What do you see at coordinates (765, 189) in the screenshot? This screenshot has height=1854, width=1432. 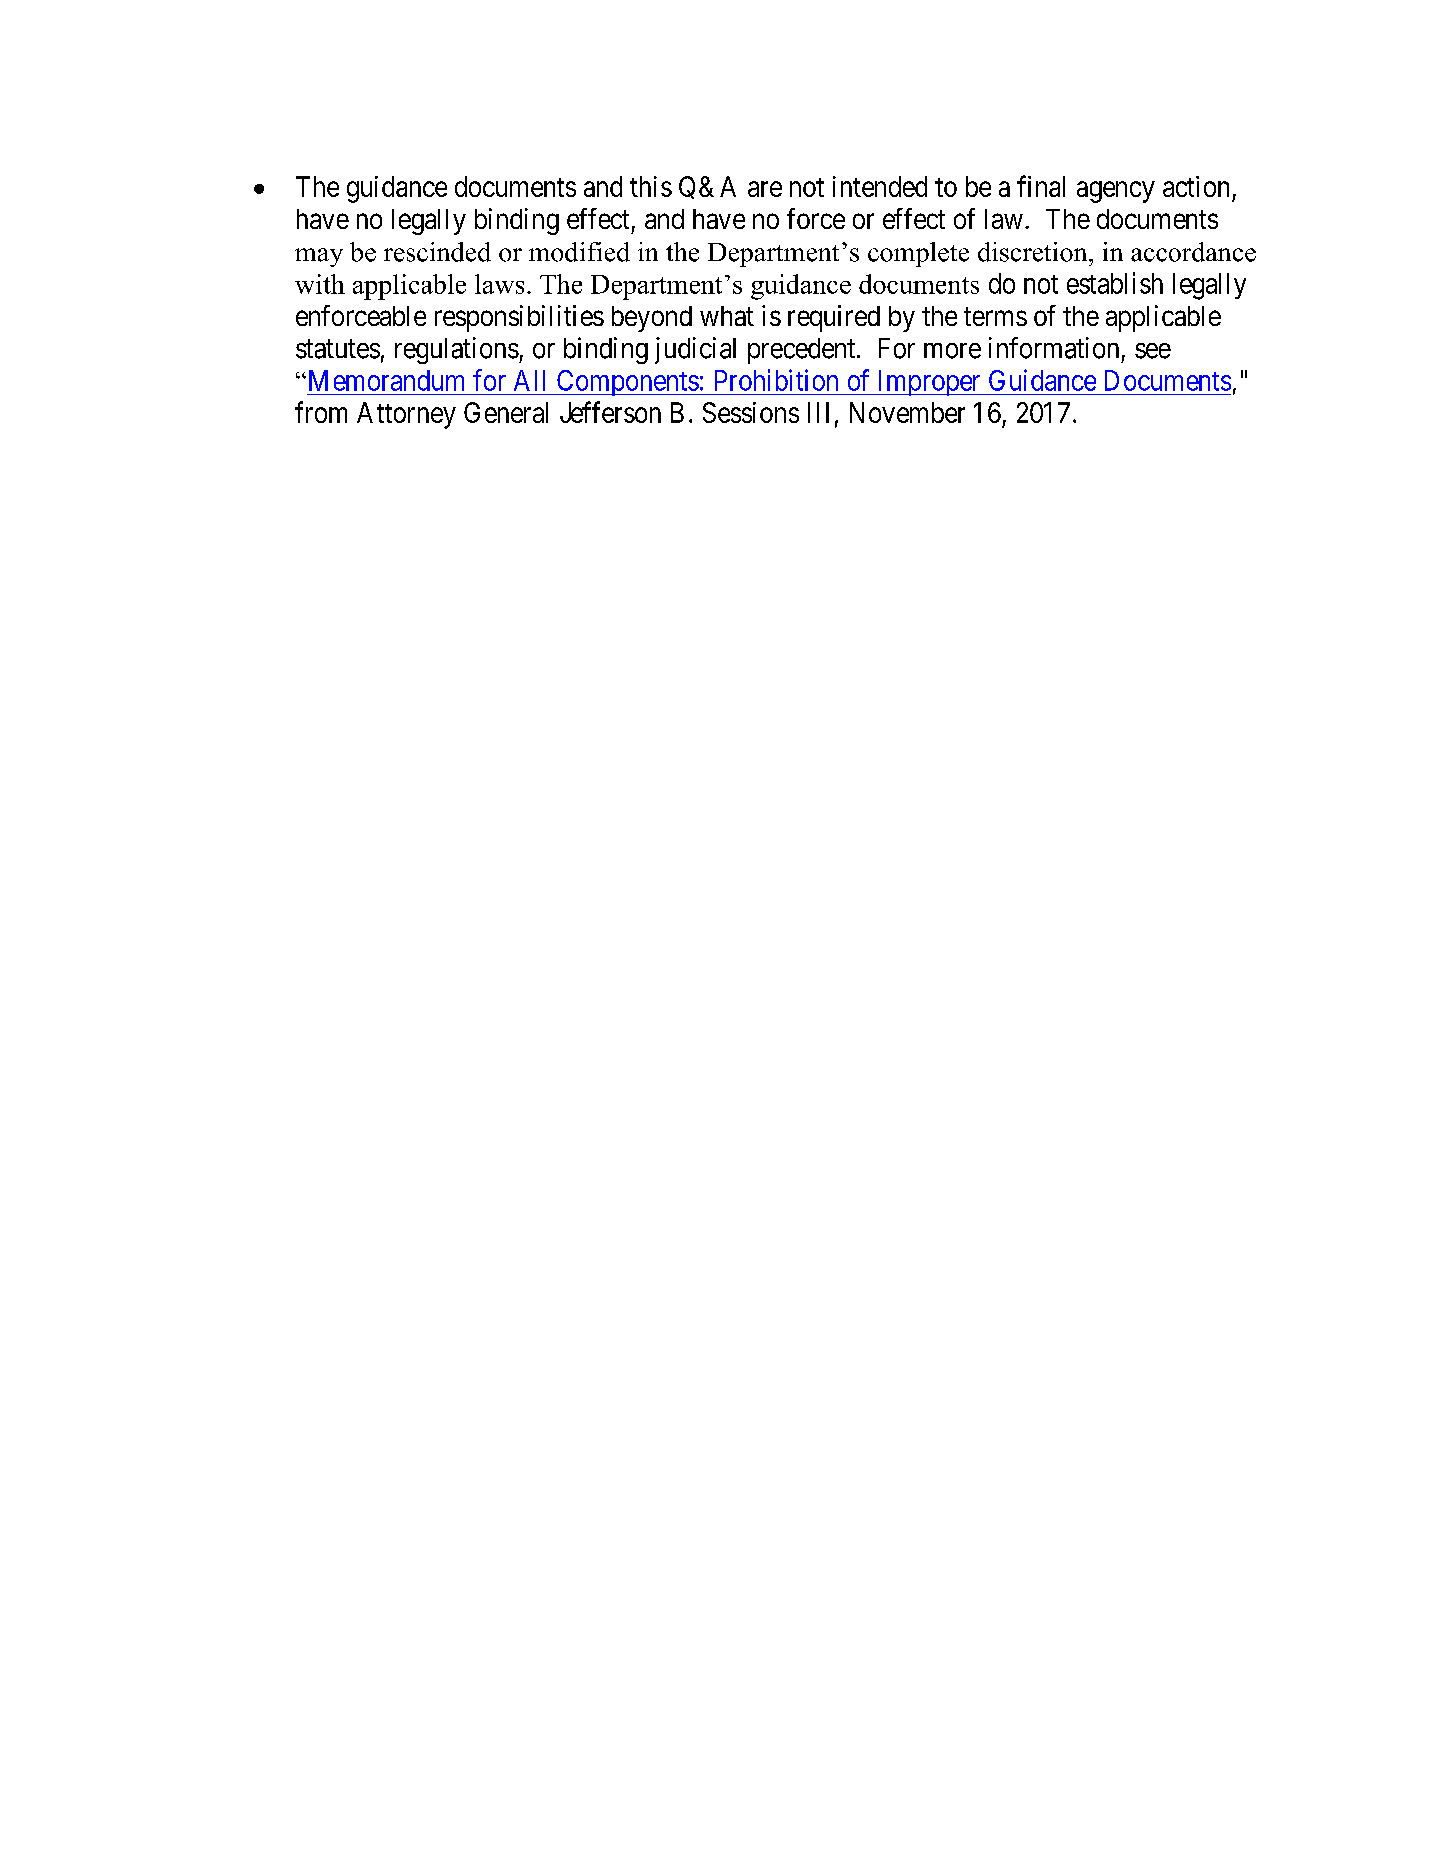 I see `are` at bounding box center [765, 189].
